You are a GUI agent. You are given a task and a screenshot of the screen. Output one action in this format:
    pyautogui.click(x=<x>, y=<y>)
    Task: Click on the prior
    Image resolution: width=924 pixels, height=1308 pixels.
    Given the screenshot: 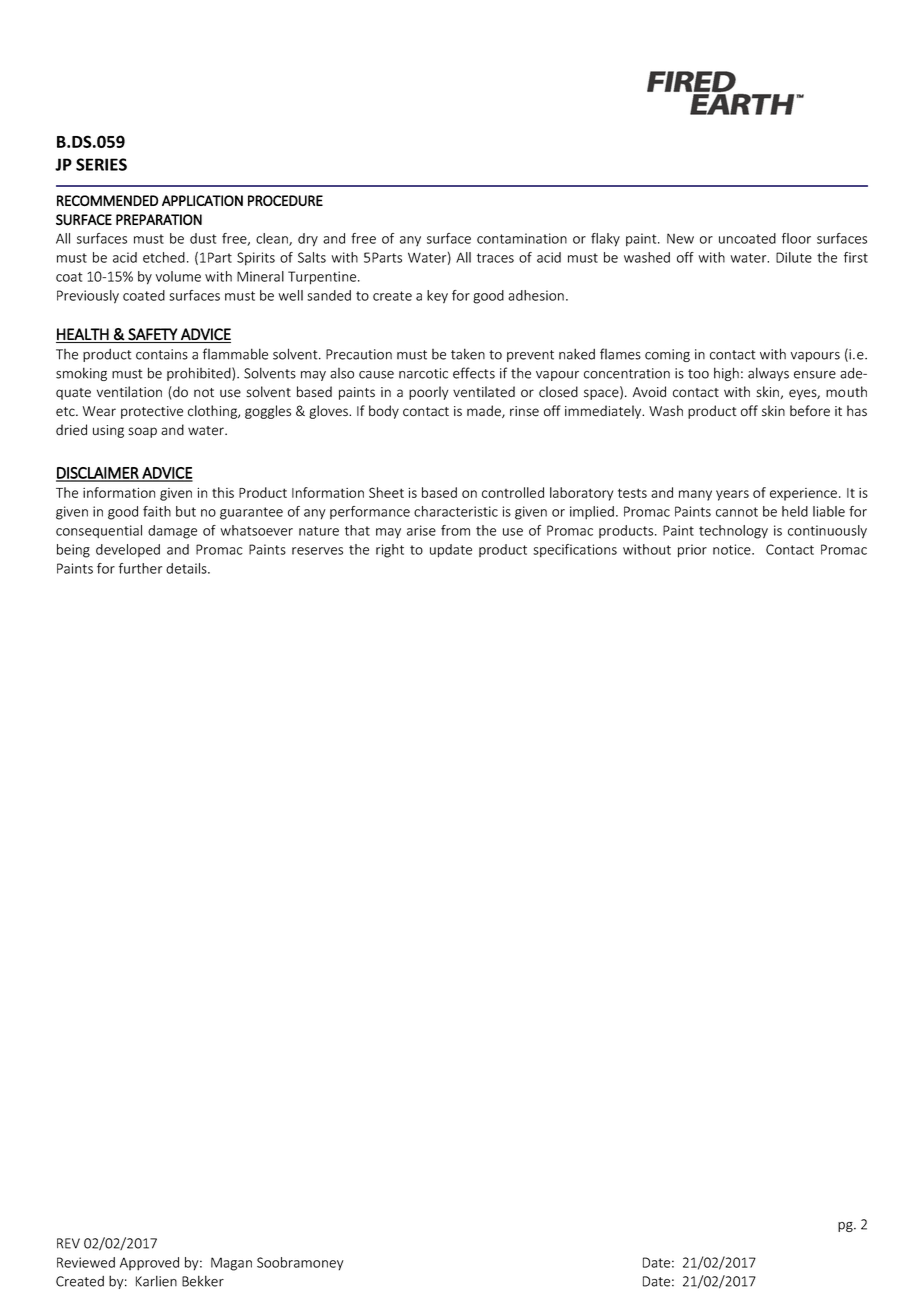 What is the action you would take?
    pyautogui.click(x=692, y=551)
